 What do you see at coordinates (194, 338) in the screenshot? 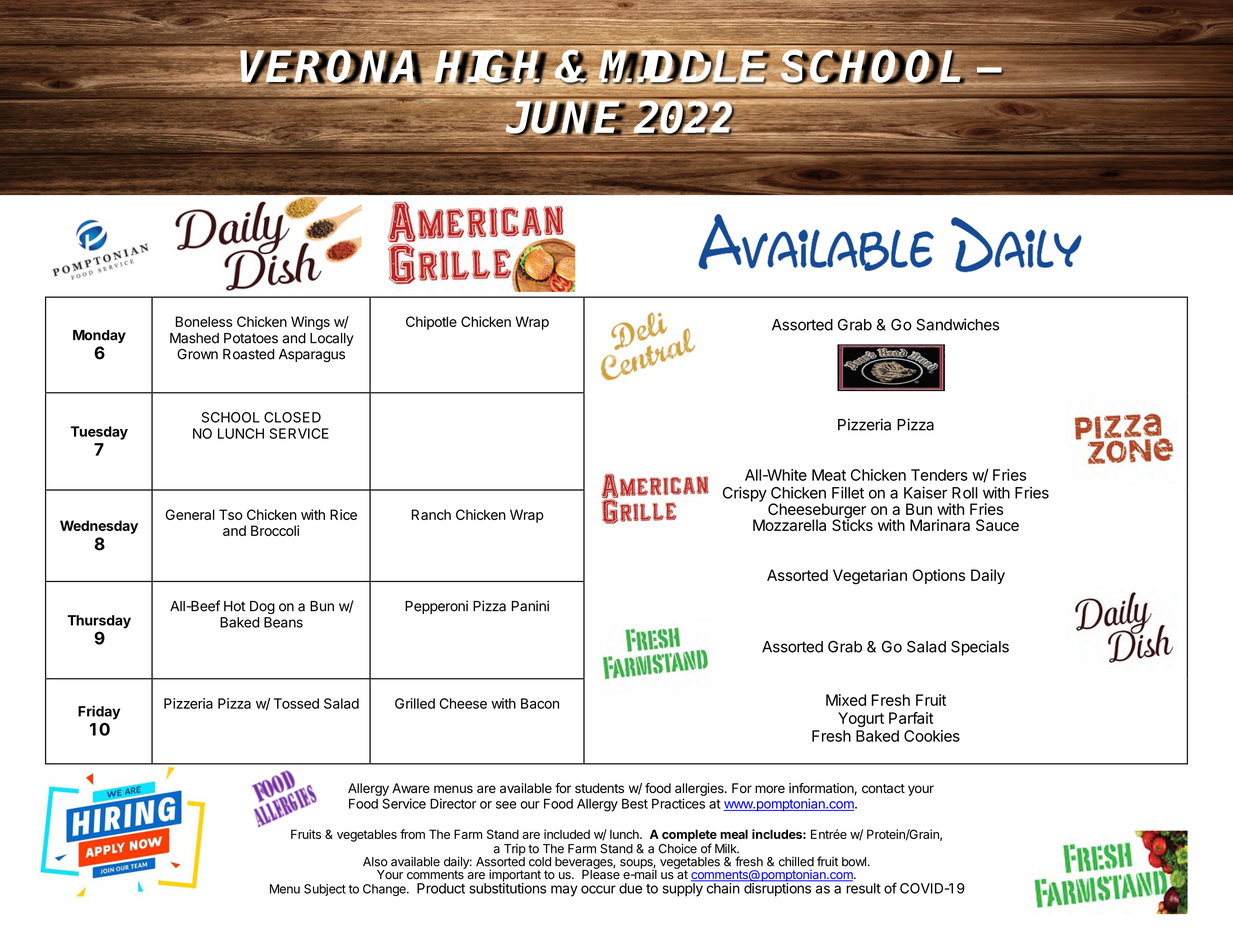
I see `Mashed` at bounding box center [194, 338].
